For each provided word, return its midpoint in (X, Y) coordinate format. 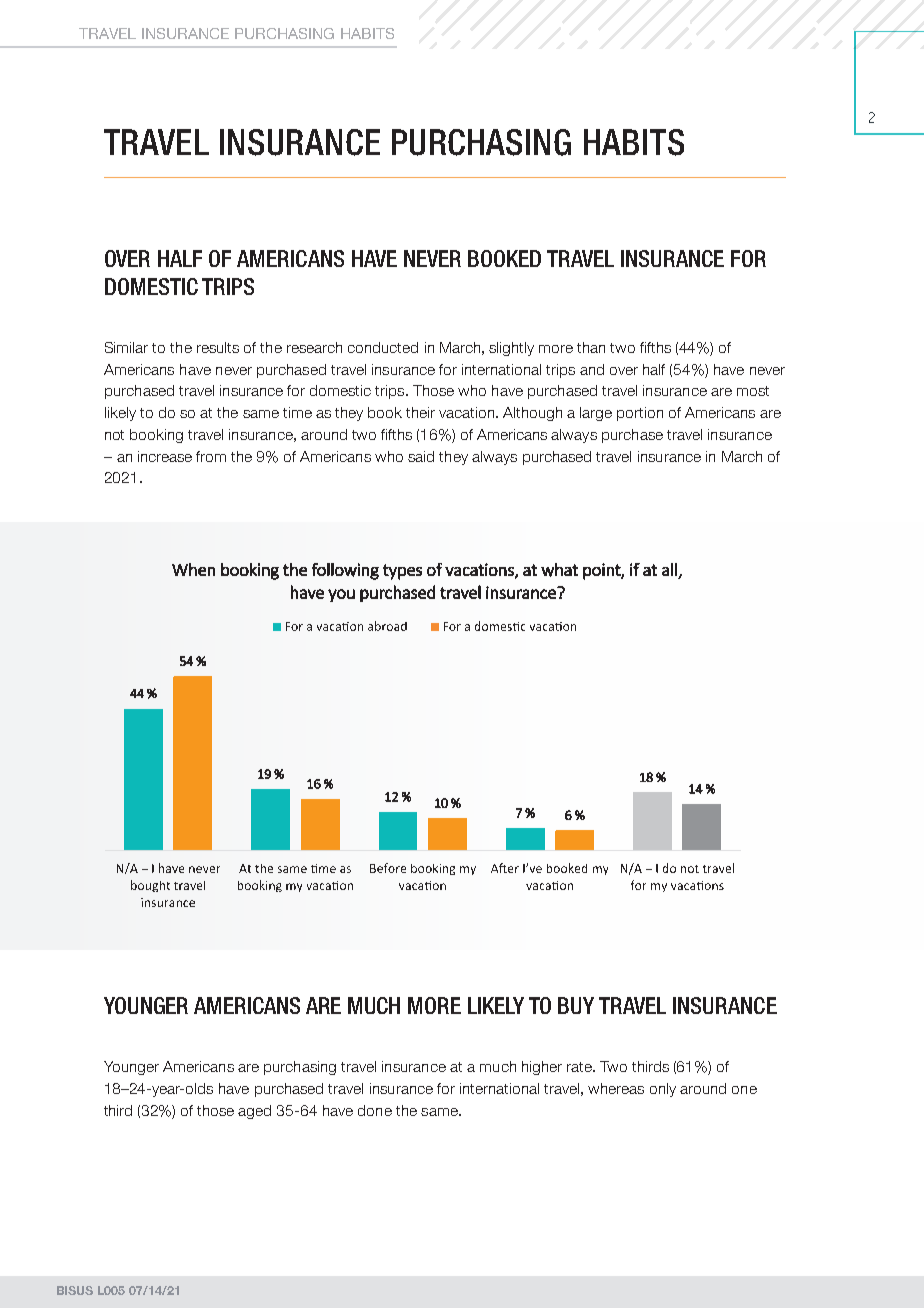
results (218, 347)
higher (542, 1068)
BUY (576, 1005)
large (596, 414)
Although (532, 414)
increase (165, 456)
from (211, 456)
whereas (616, 1088)
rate (581, 1067)
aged (254, 1112)
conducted (383, 347)
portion (640, 414)
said (421, 456)
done (375, 1110)
